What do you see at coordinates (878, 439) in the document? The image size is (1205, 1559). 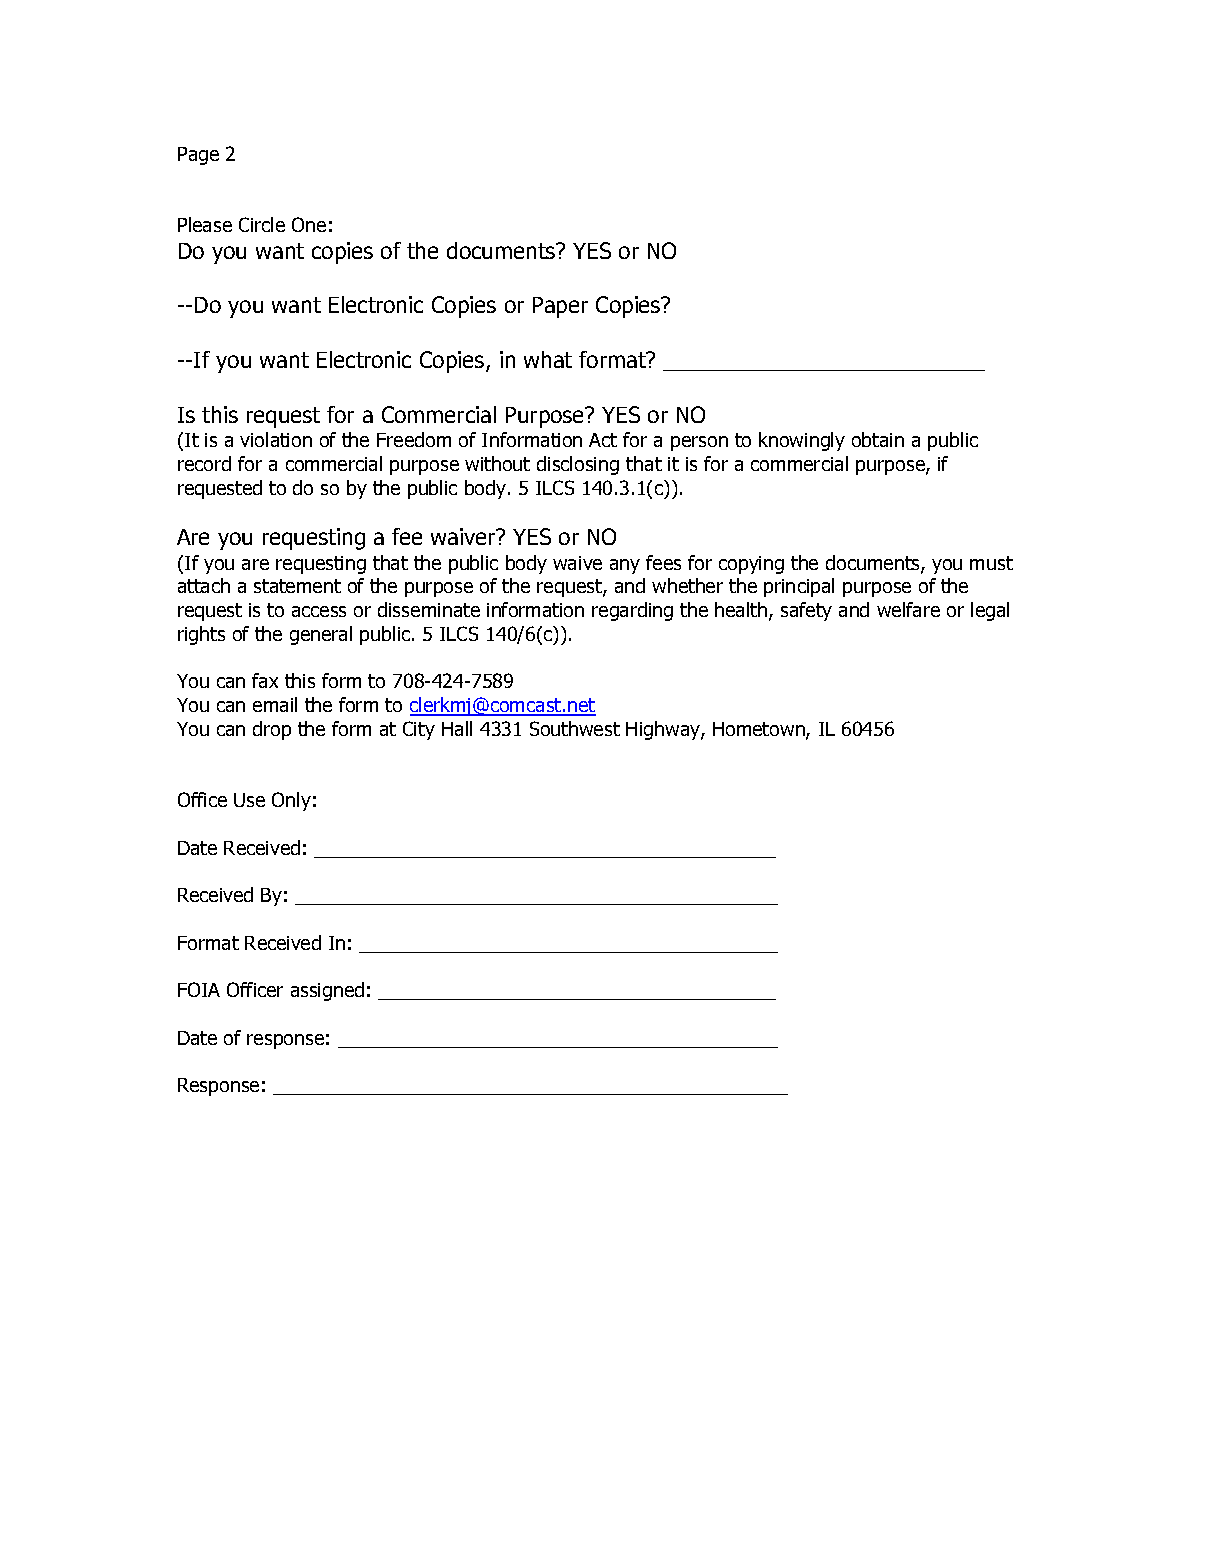 I see `obtain` at bounding box center [878, 439].
